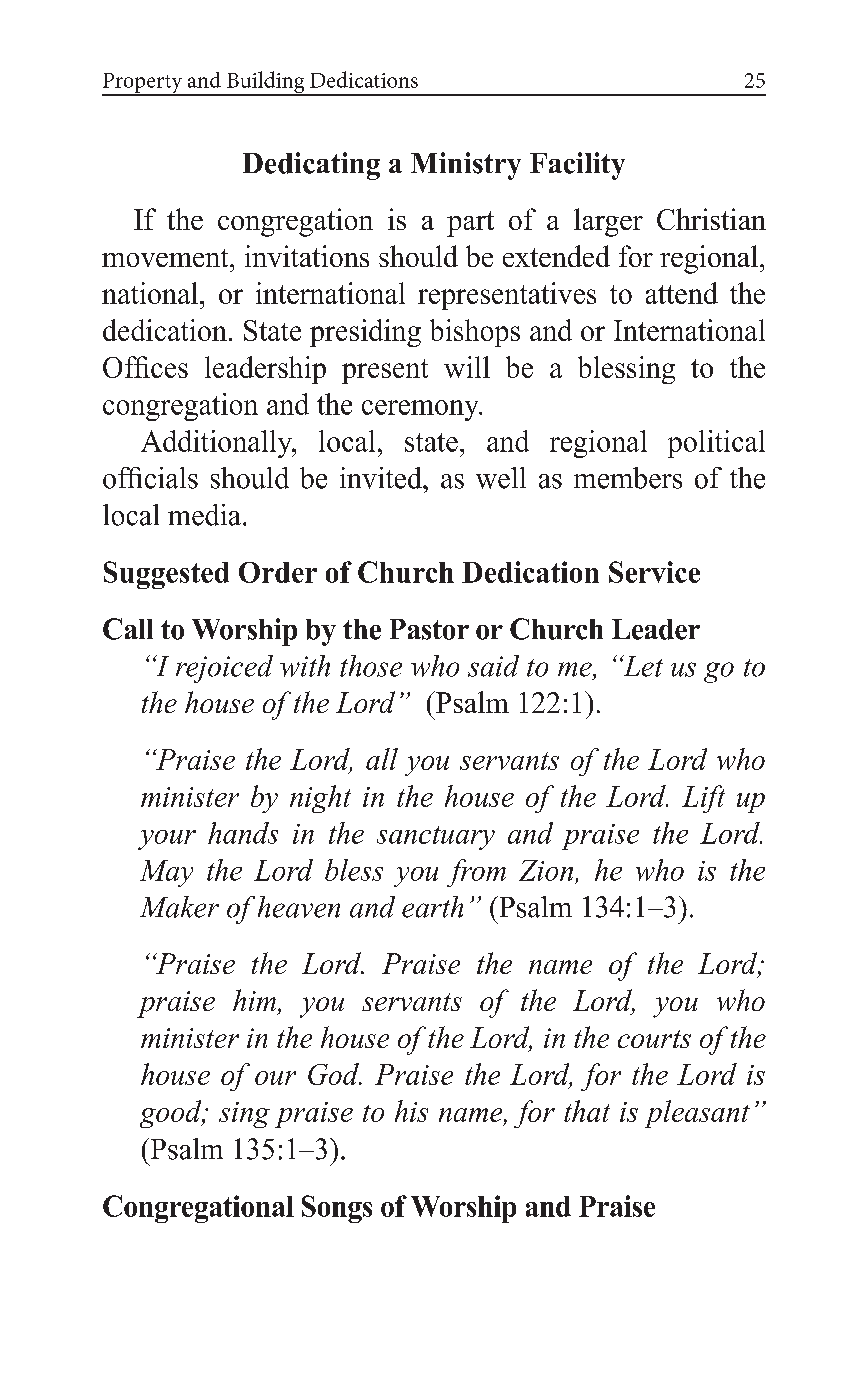  What do you see at coordinates (217, 444) in the screenshot?
I see `Additionally` at bounding box center [217, 444].
